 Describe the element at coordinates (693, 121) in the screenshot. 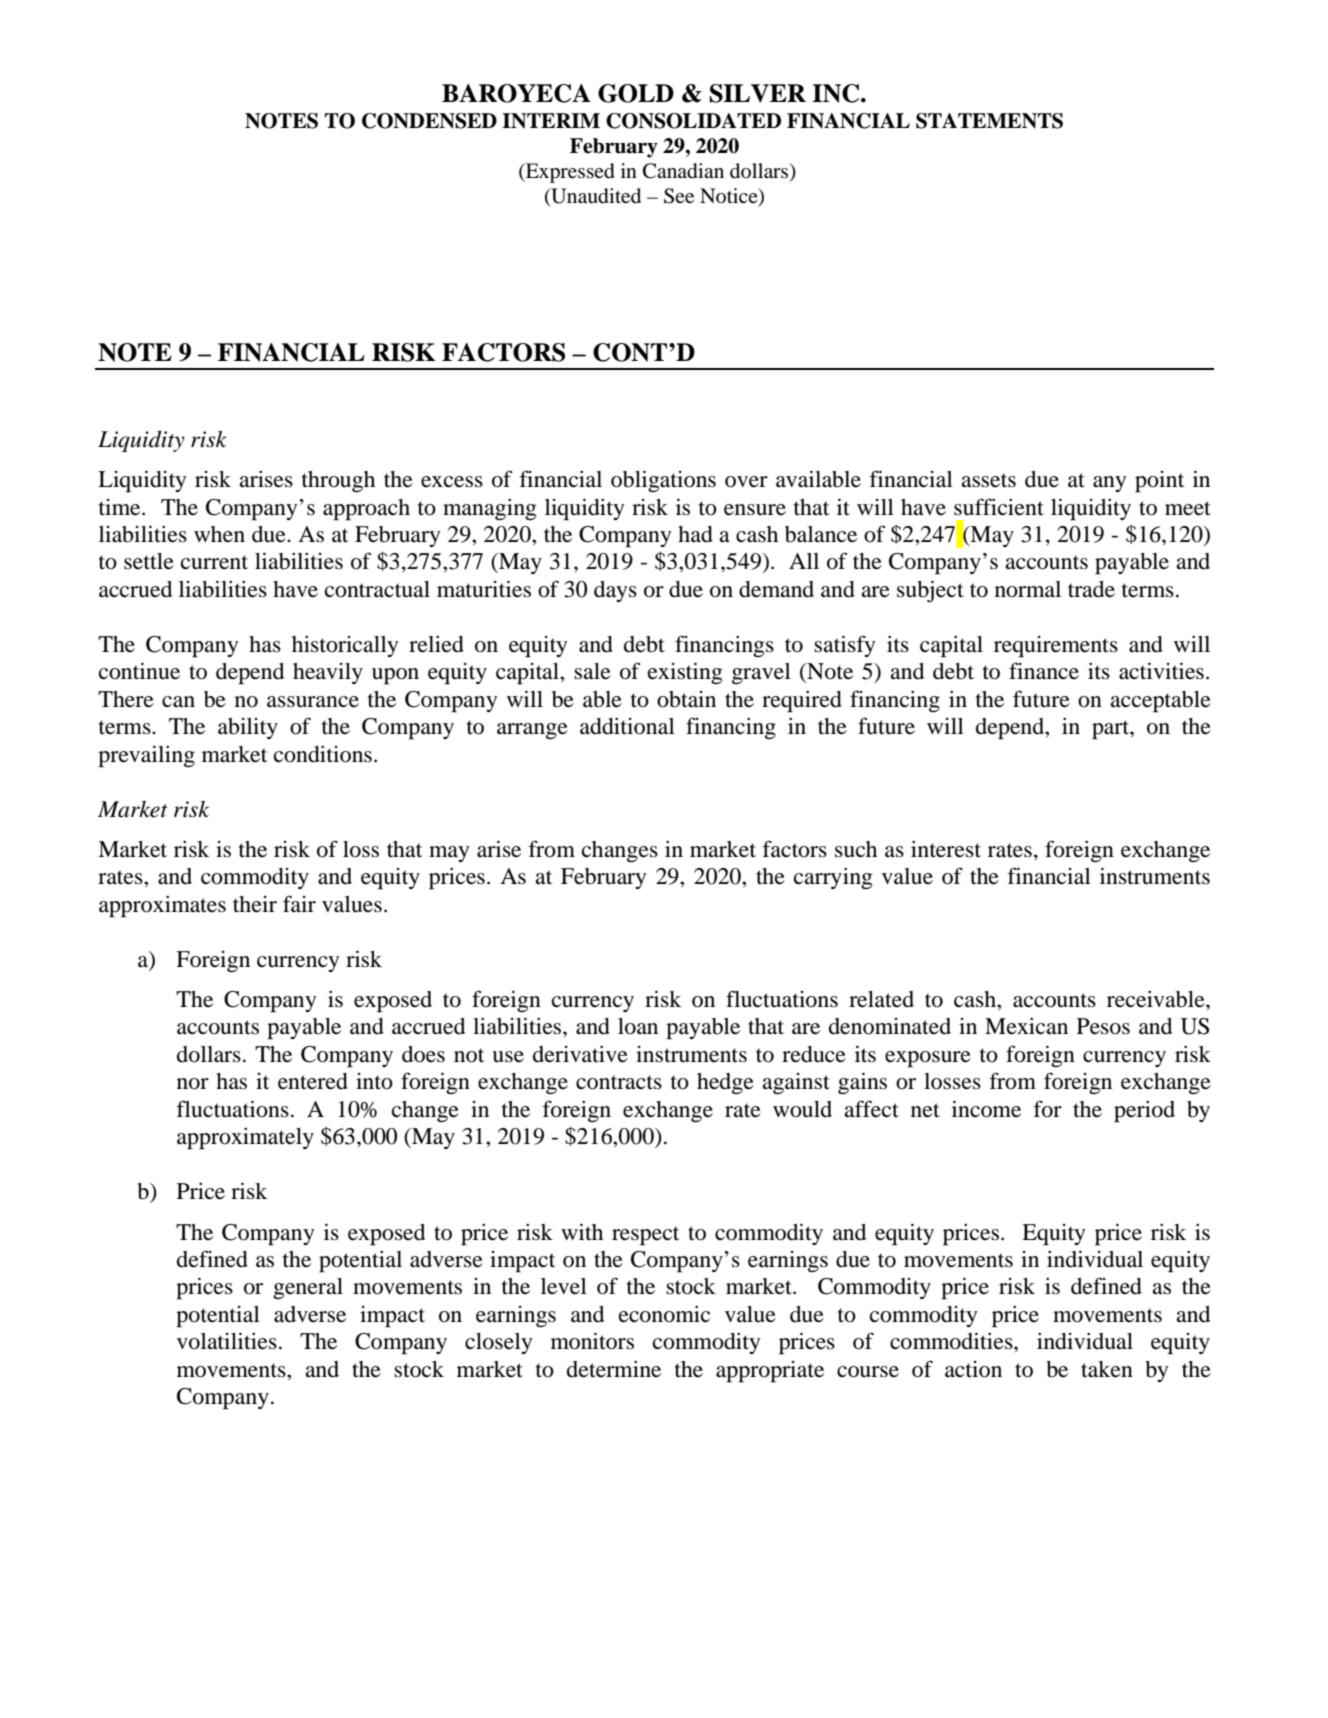

I see `CONSOLIDATED` at that location.
